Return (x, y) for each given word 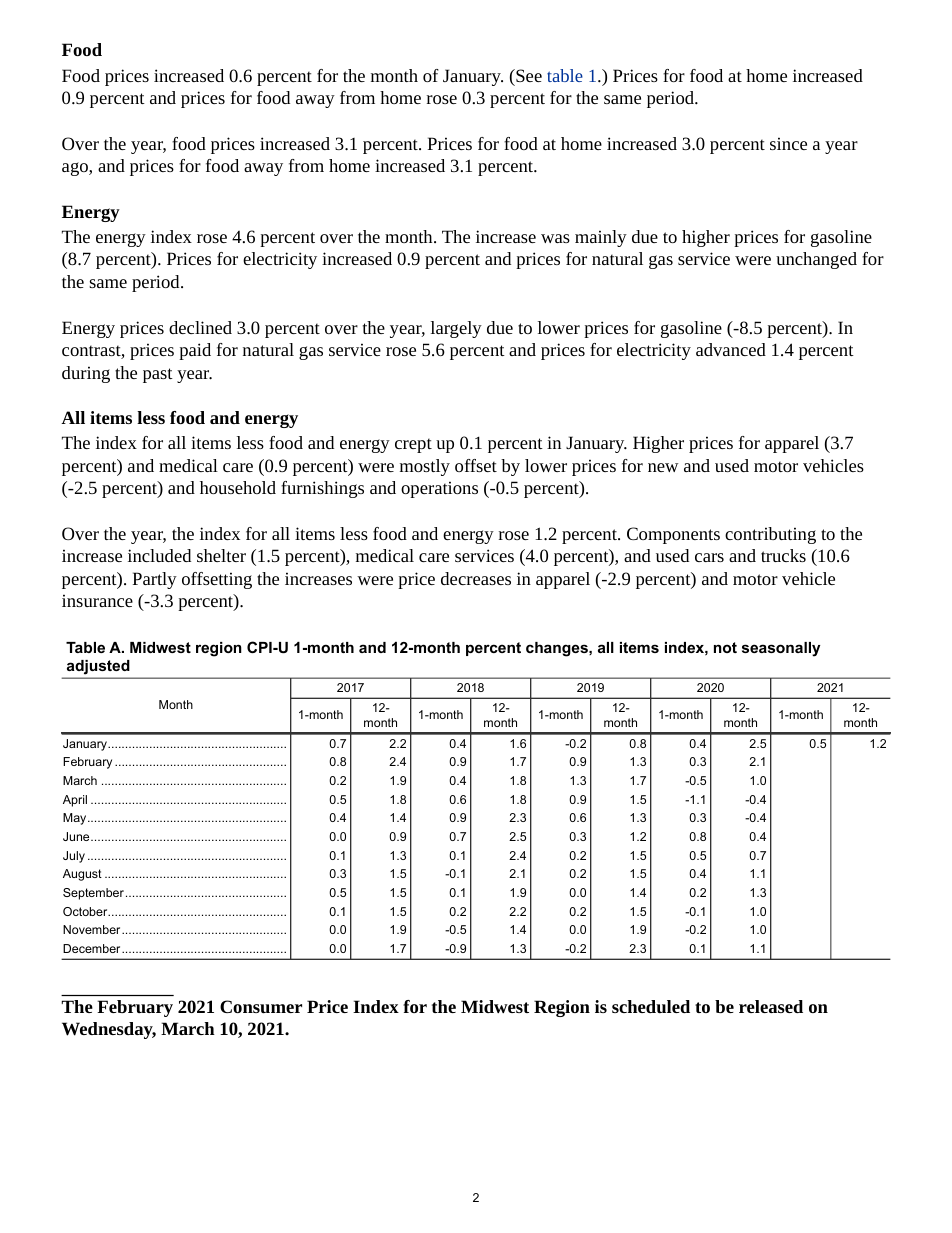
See (528, 75)
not (725, 647)
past (158, 375)
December (93, 948)
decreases (476, 578)
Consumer (261, 1007)
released (771, 1006)
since (788, 143)
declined (200, 327)
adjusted (98, 667)
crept (413, 445)
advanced (731, 349)
